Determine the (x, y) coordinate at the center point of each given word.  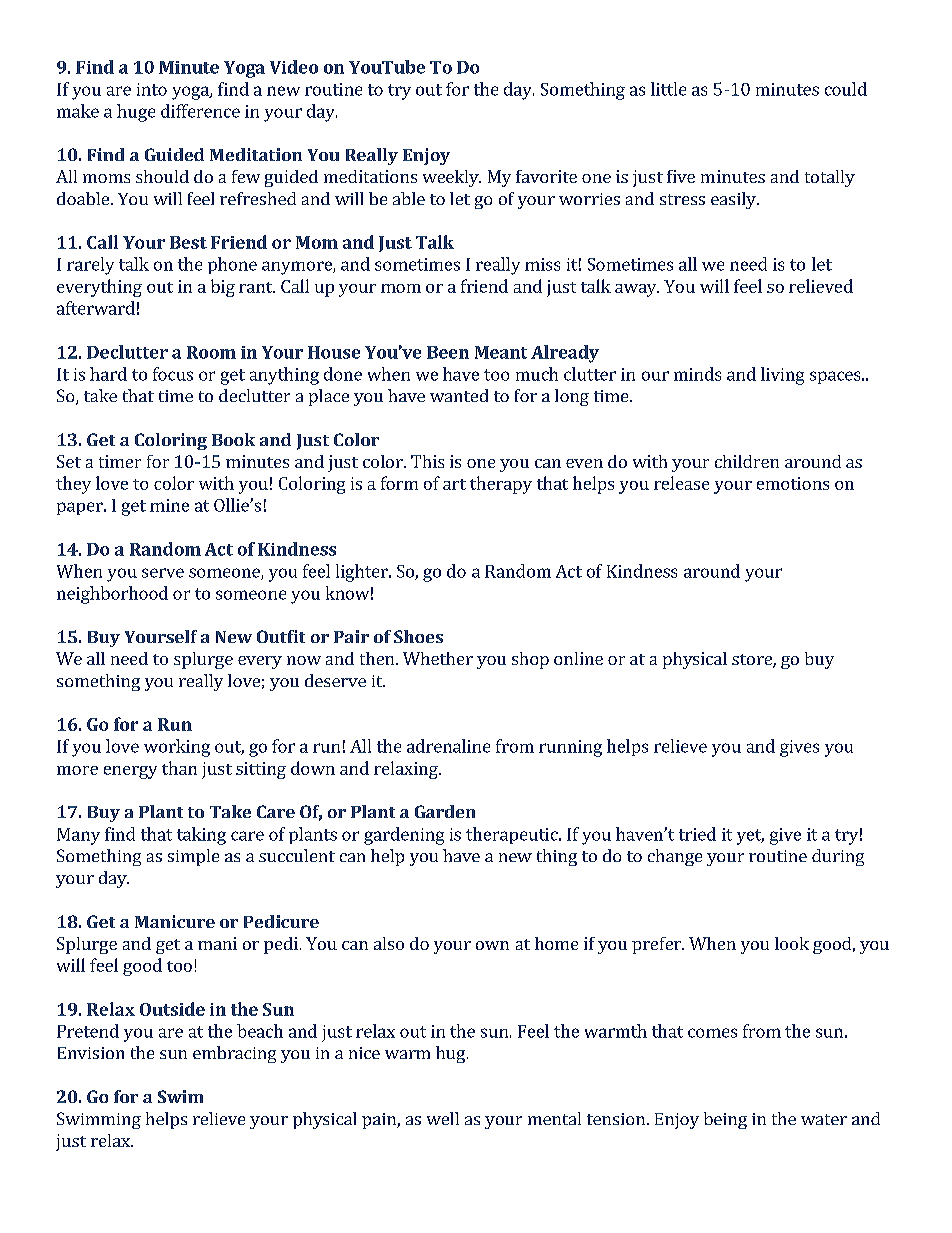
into (152, 89)
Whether (438, 658)
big (223, 288)
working (177, 748)
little (668, 89)
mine (169, 505)
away (637, 290)
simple (193, 857)
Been (448, 352)
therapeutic (513, 835)
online (578, 658)
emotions (793, 483)
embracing (234, 1054)
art (454, 484)
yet (750, 837)
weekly (452, 178)
